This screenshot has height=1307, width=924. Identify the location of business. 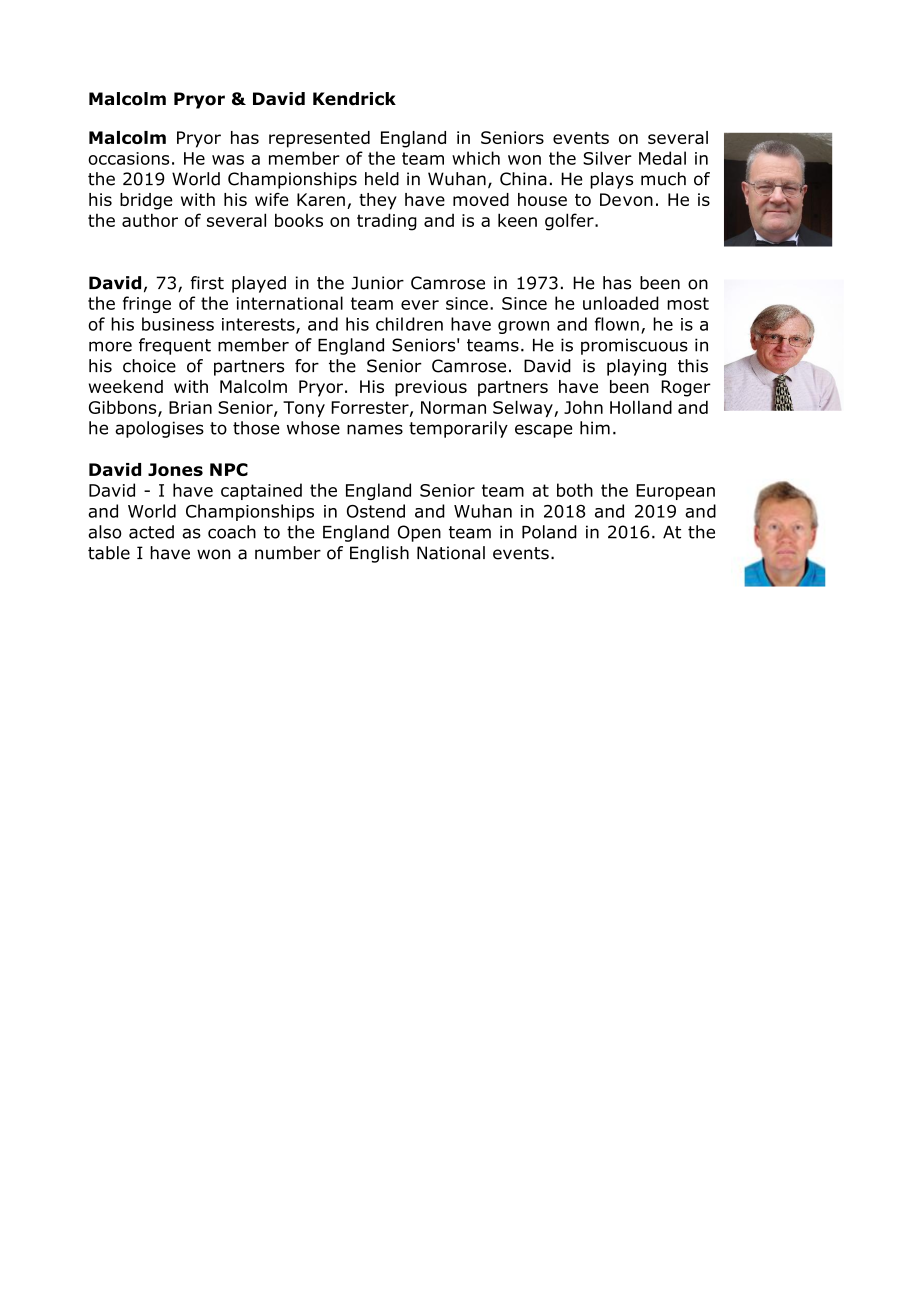
(178, 324).
